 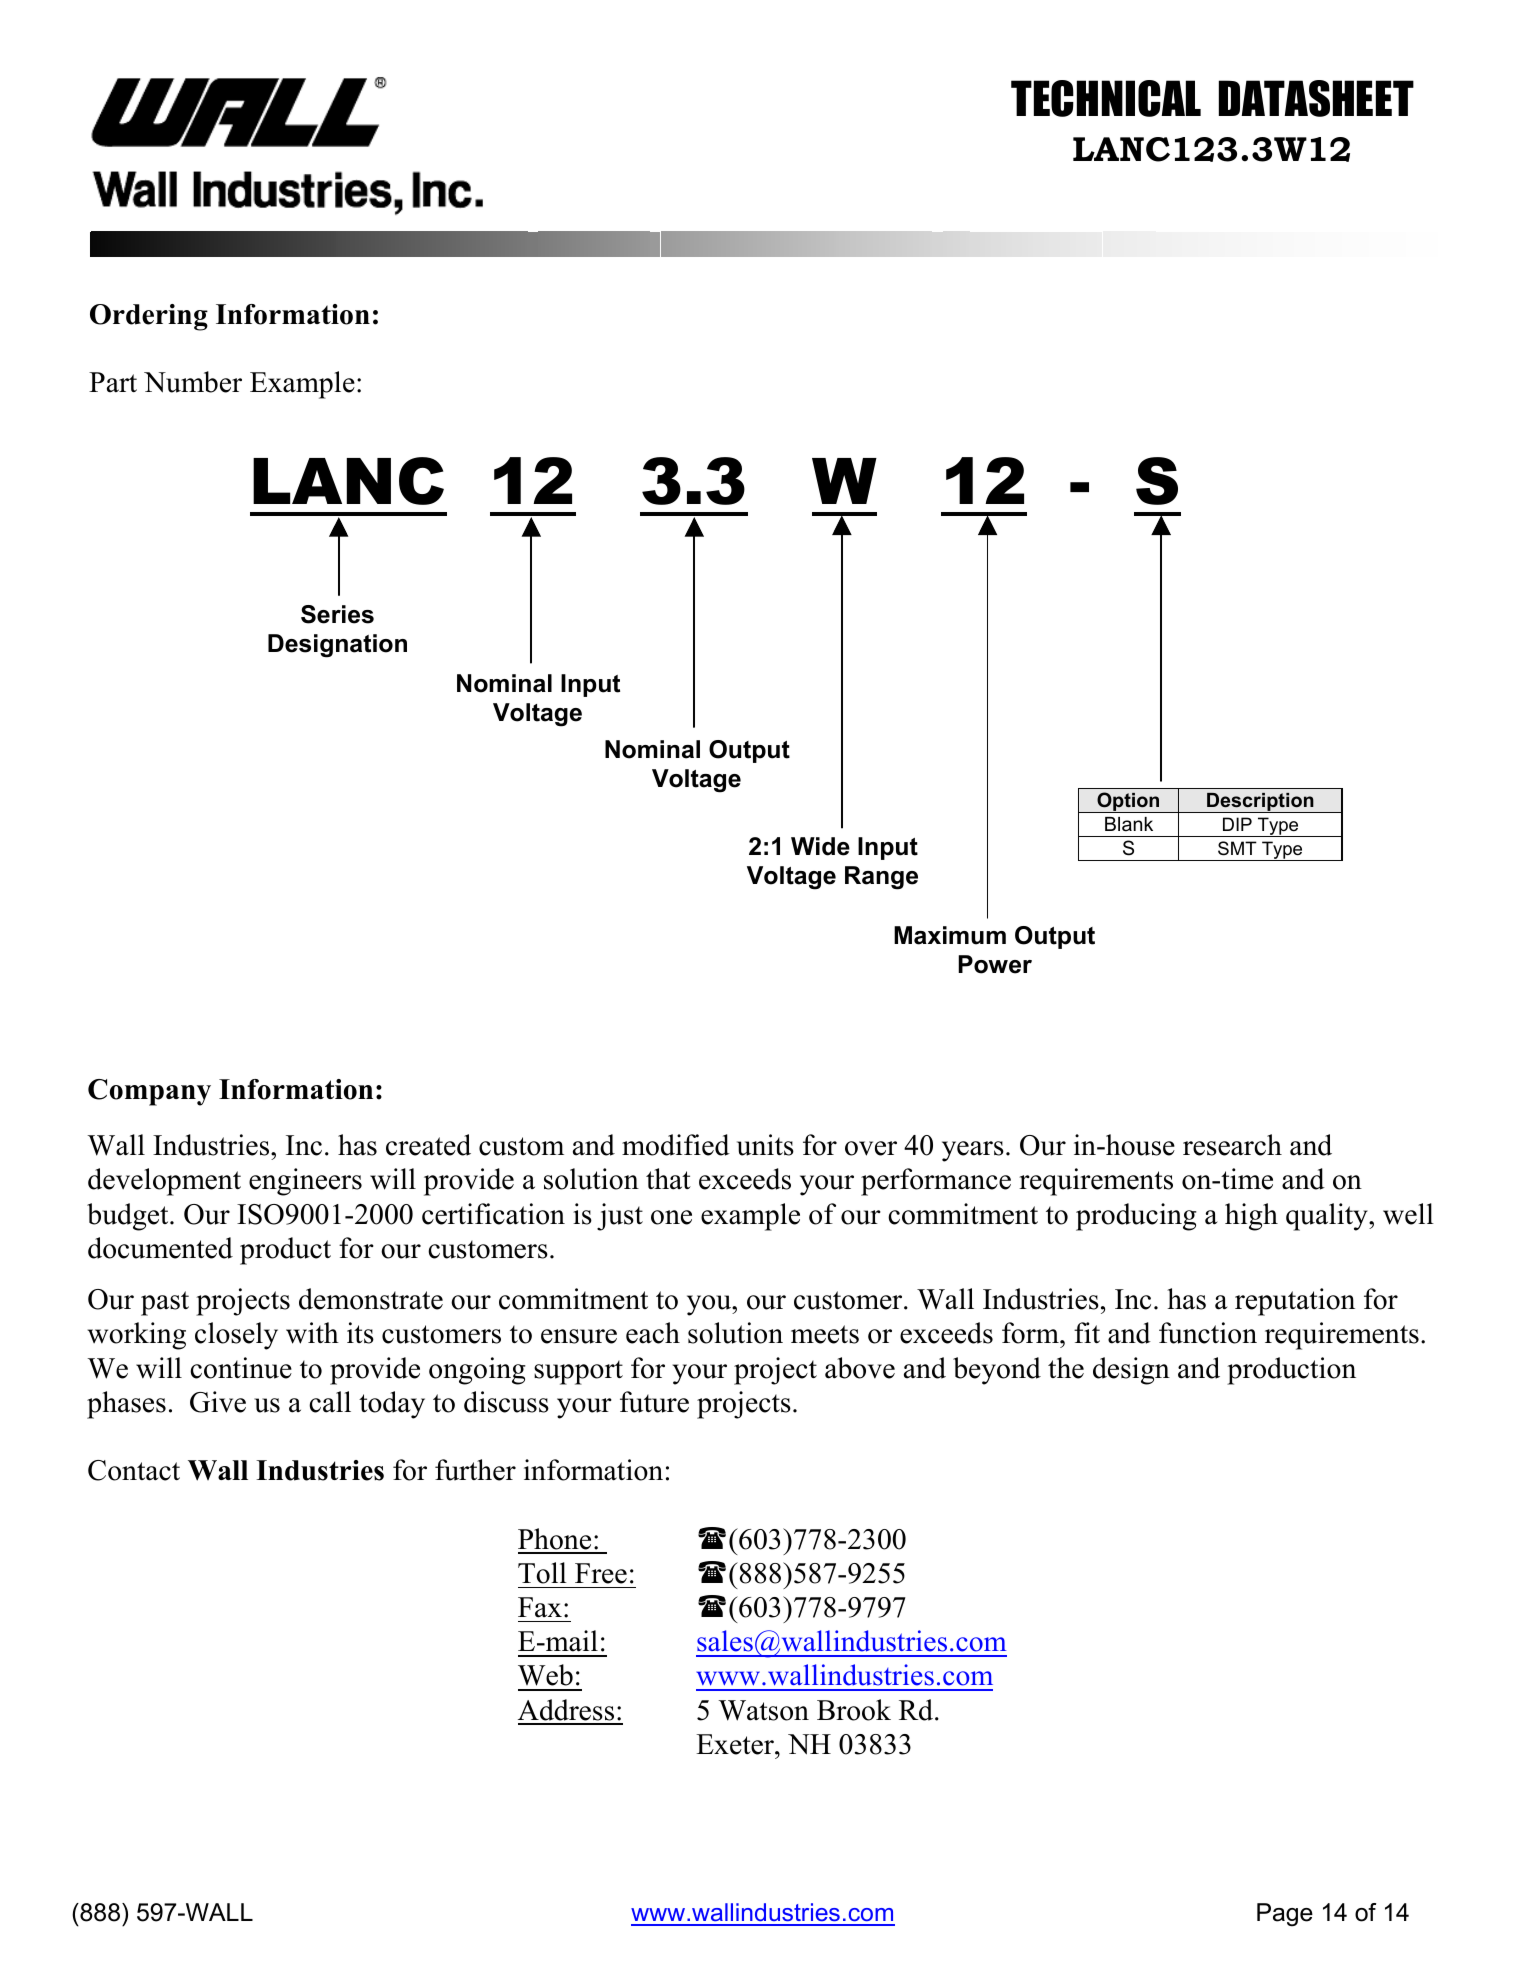 What do you see at coordinates (337, 614) in the document?
I see `Series` at bounding box center [337, 614].
